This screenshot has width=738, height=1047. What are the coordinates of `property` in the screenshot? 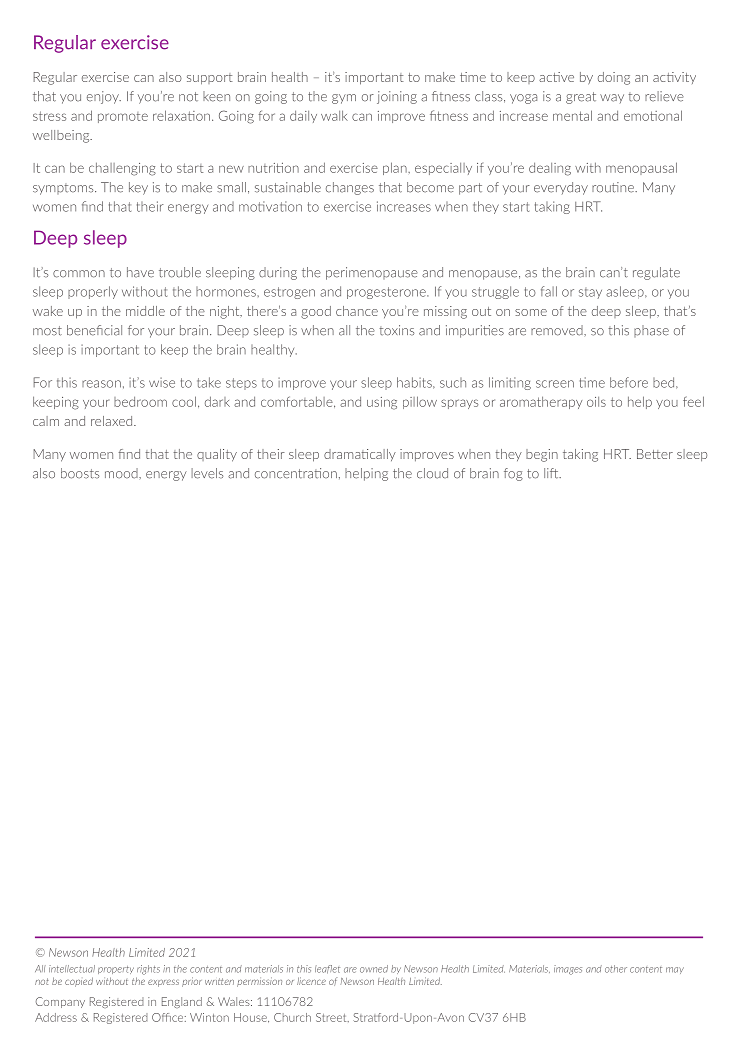 It's located at (116, 970).
